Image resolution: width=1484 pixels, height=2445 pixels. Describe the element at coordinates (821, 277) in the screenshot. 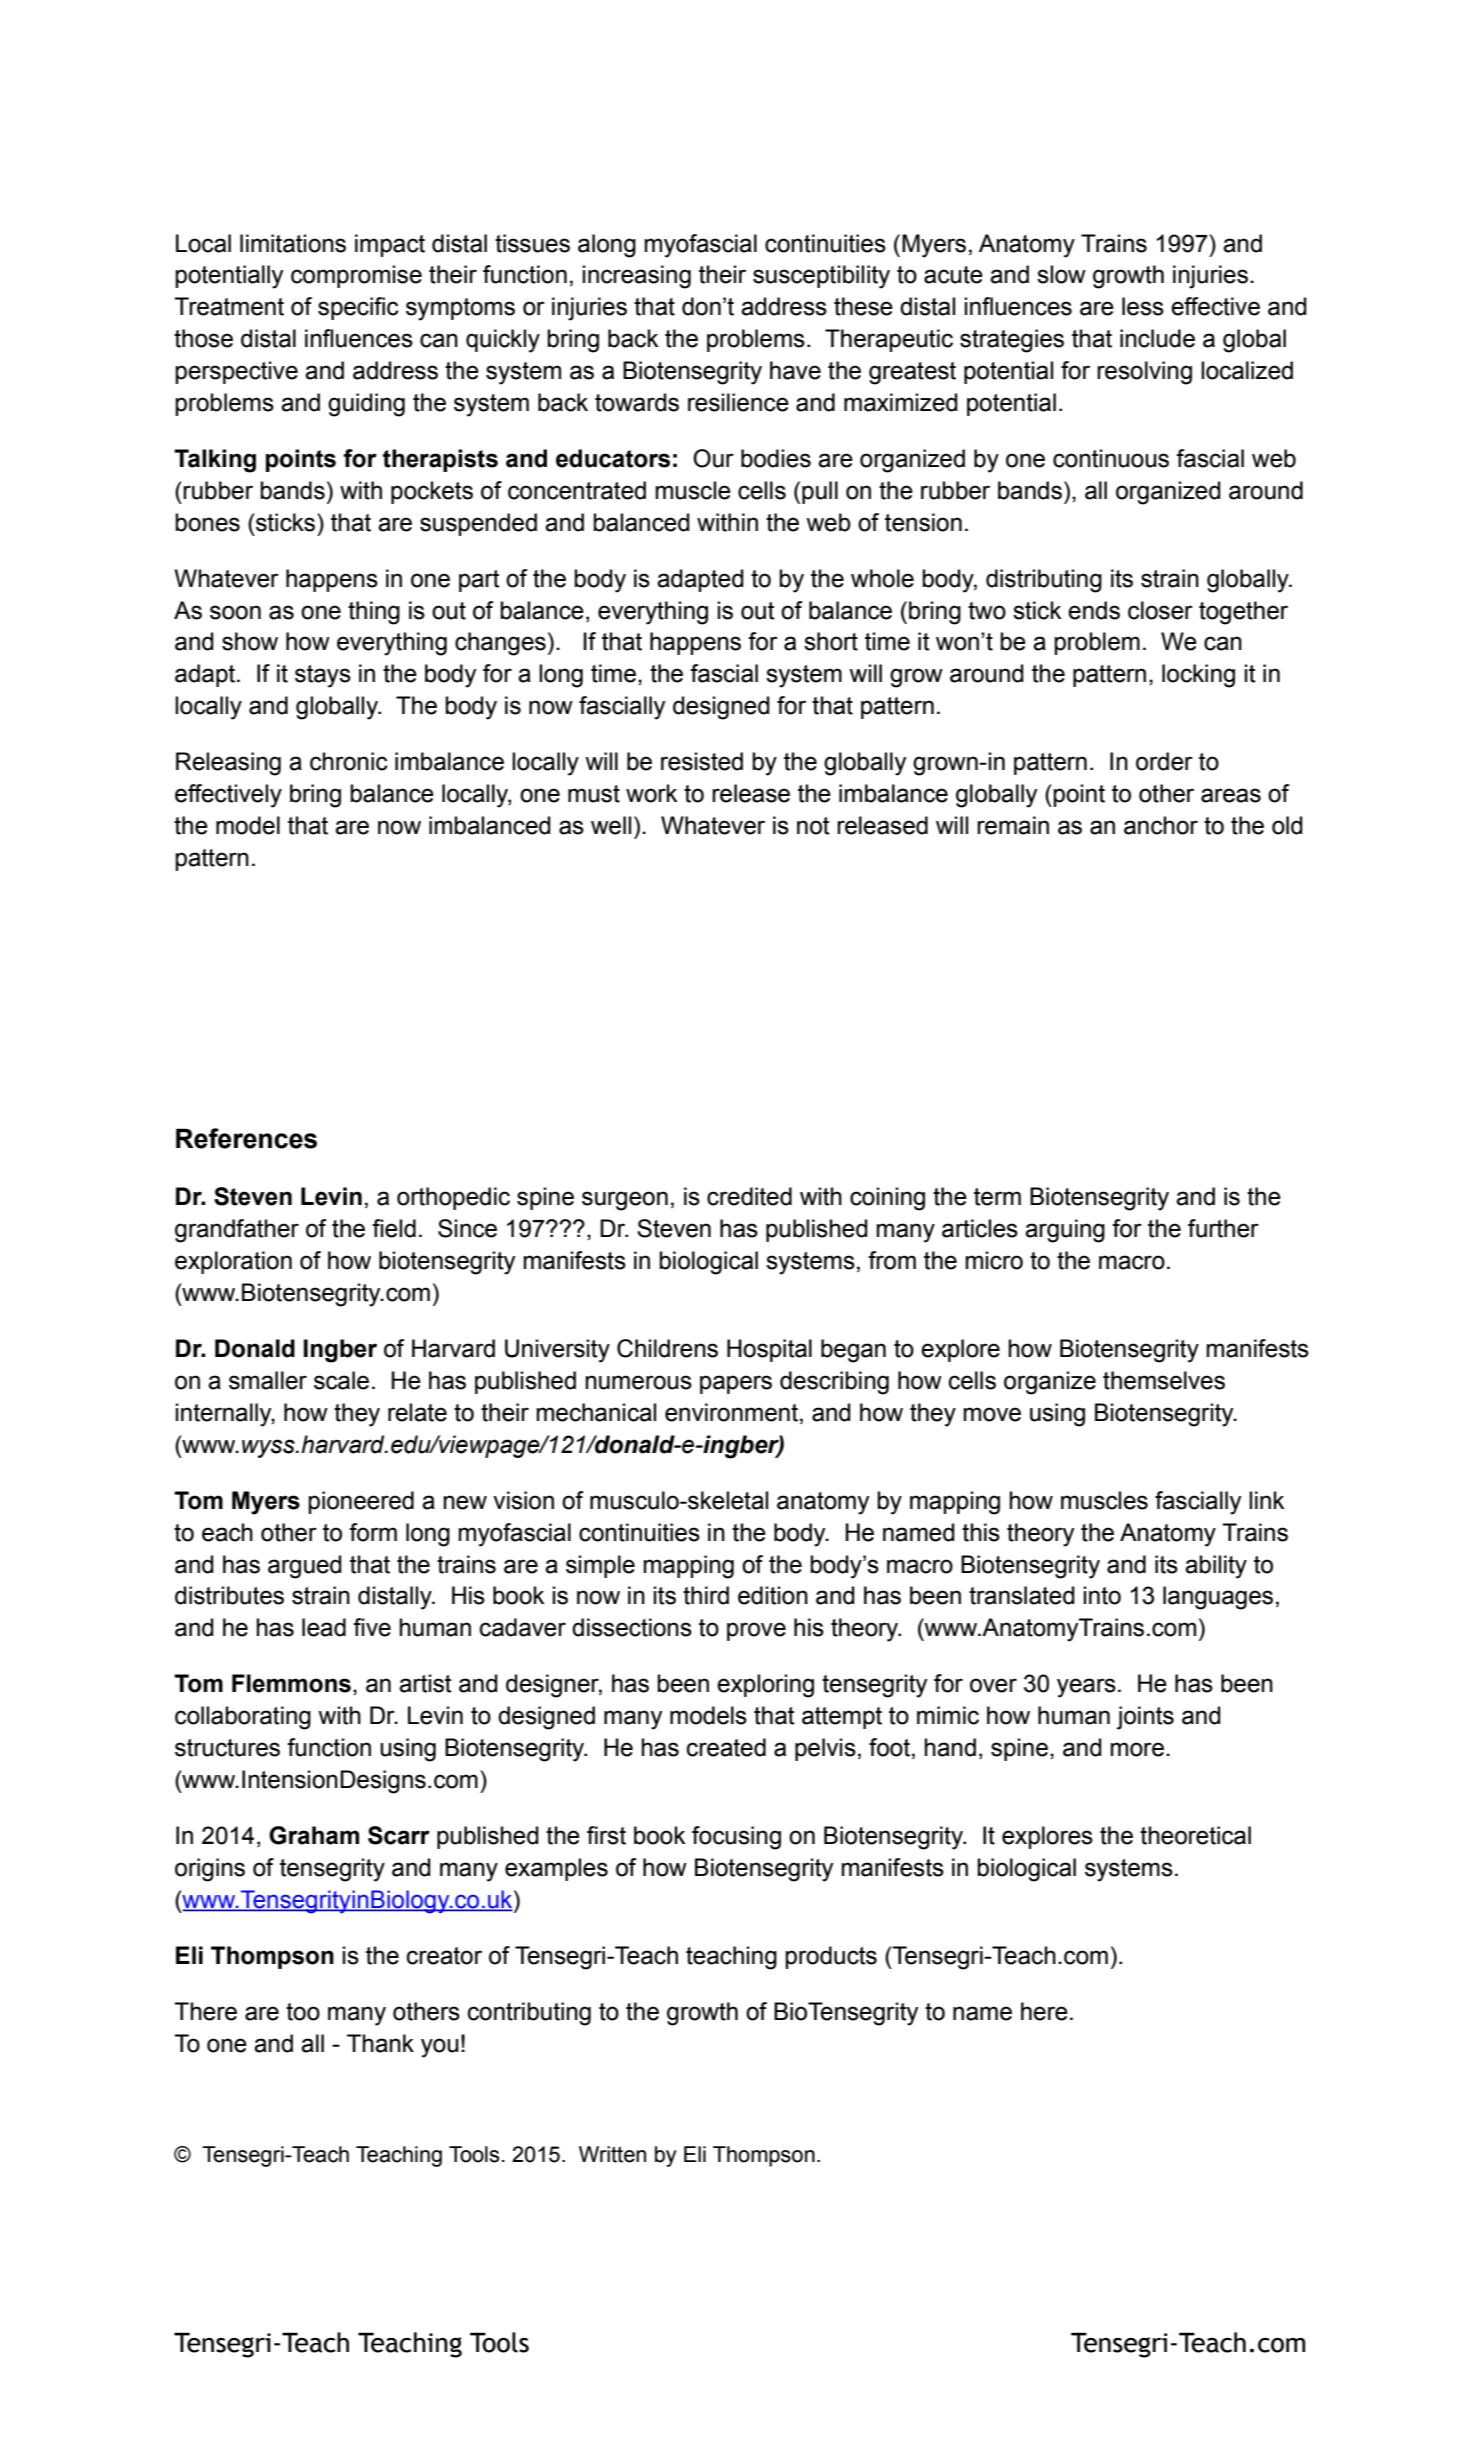

I see `susceptibility` at that location.
